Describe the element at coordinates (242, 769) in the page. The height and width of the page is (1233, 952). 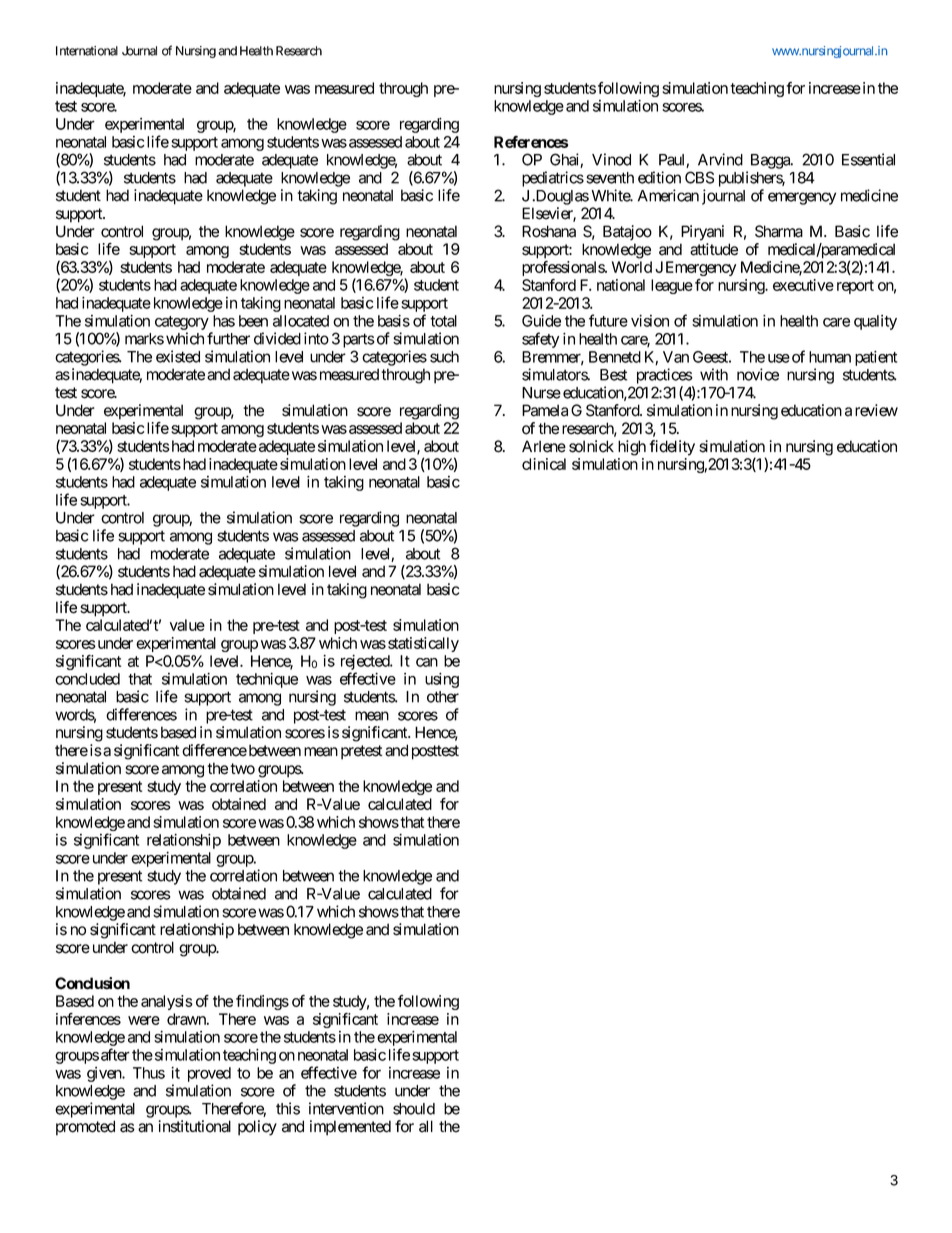
I see `two` at that location.
